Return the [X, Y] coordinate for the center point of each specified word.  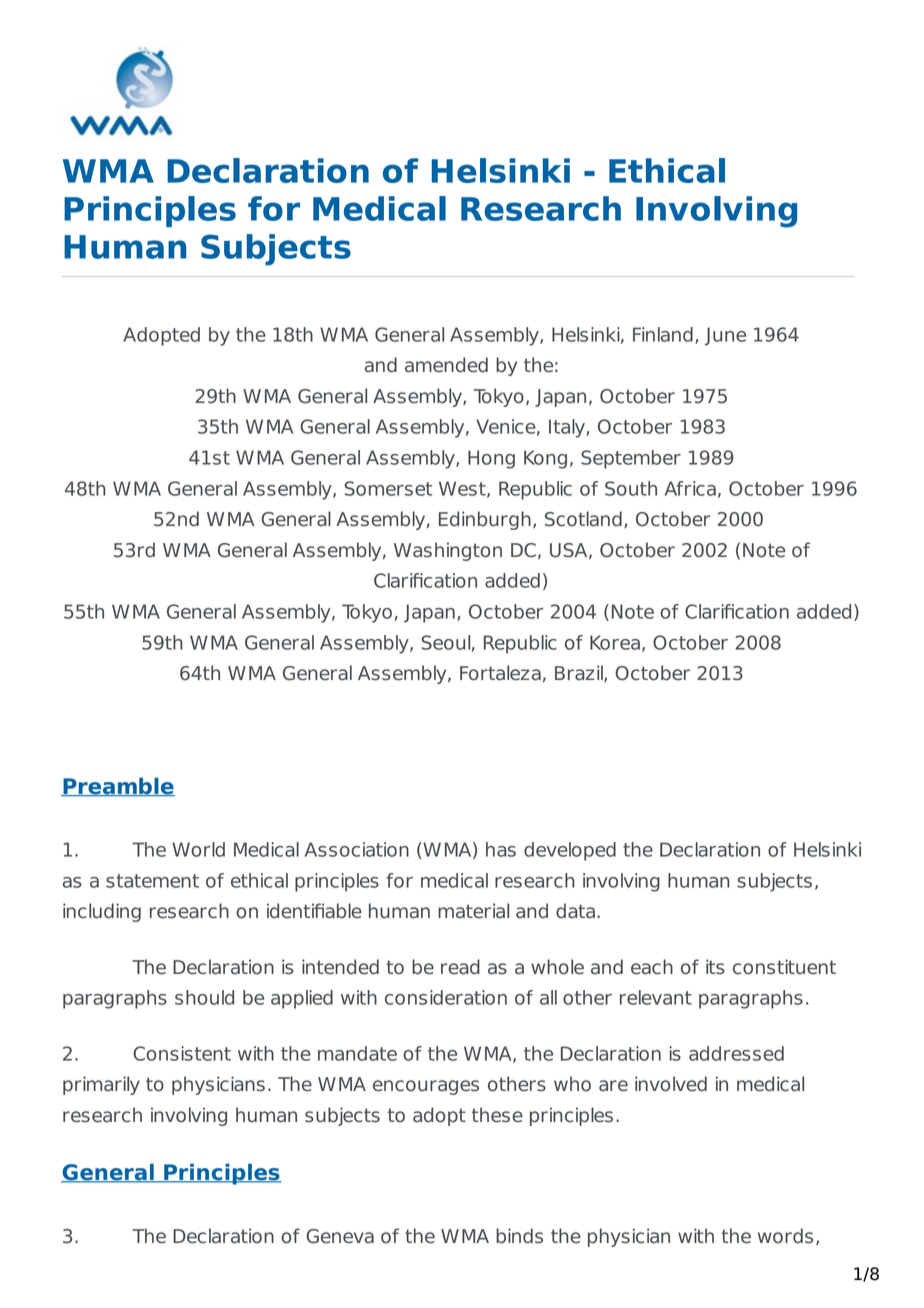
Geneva [340, 1236]
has [501, 849]
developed [570, 851]
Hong [491, 459]
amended [446, 365]
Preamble [118, 787]
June [725, 336]
